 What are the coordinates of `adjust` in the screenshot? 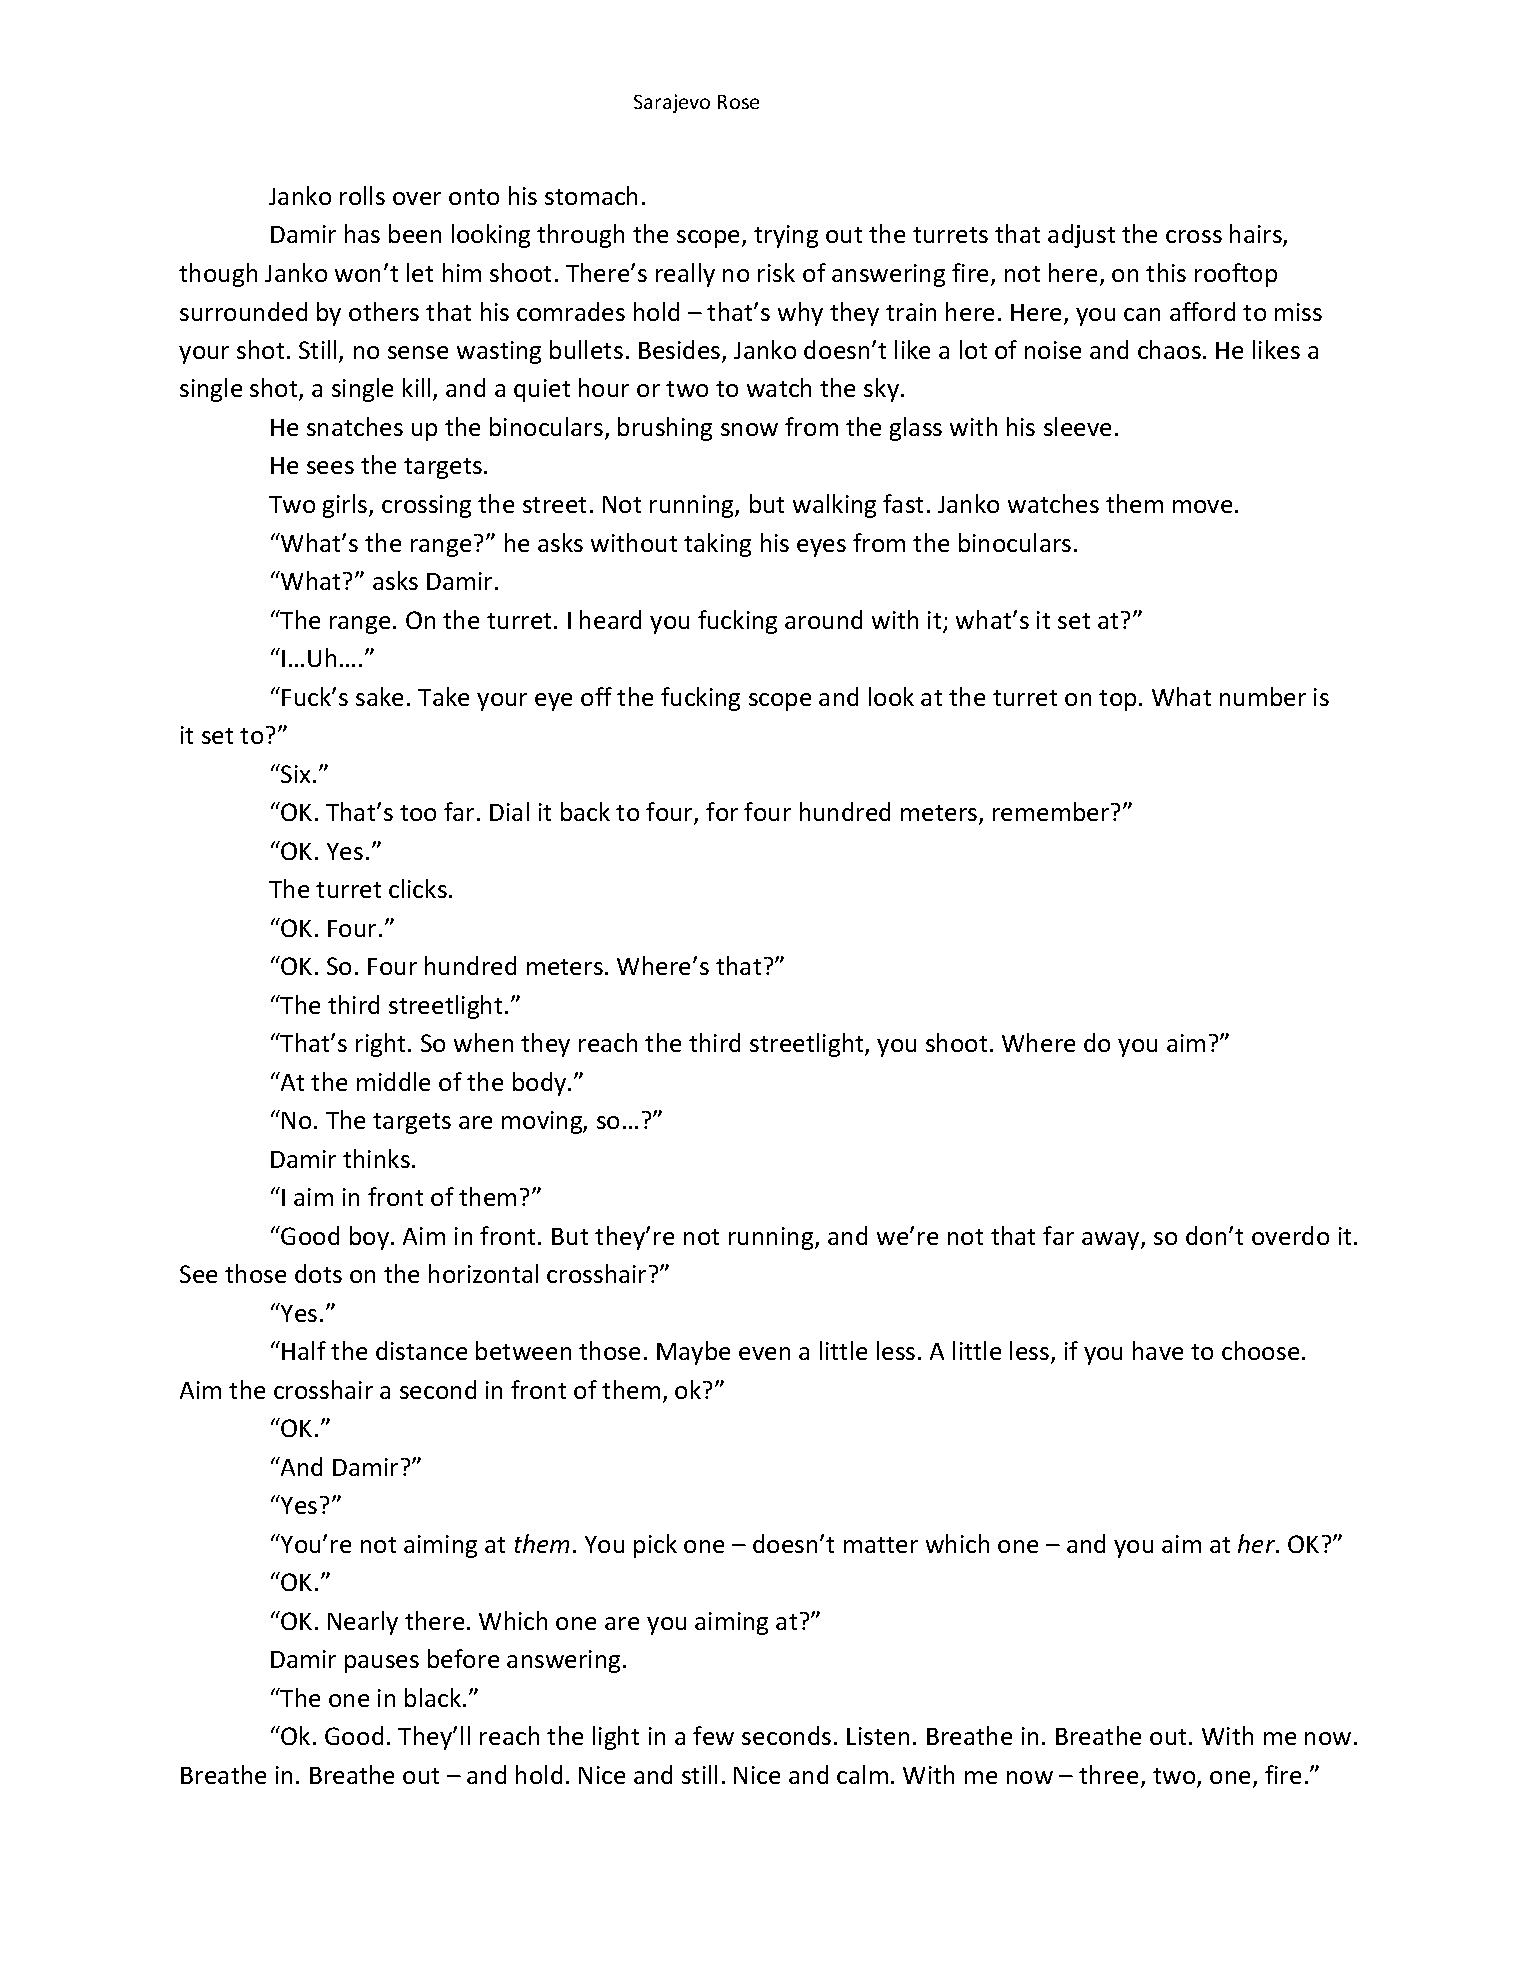 It's located at (1081, 236).
